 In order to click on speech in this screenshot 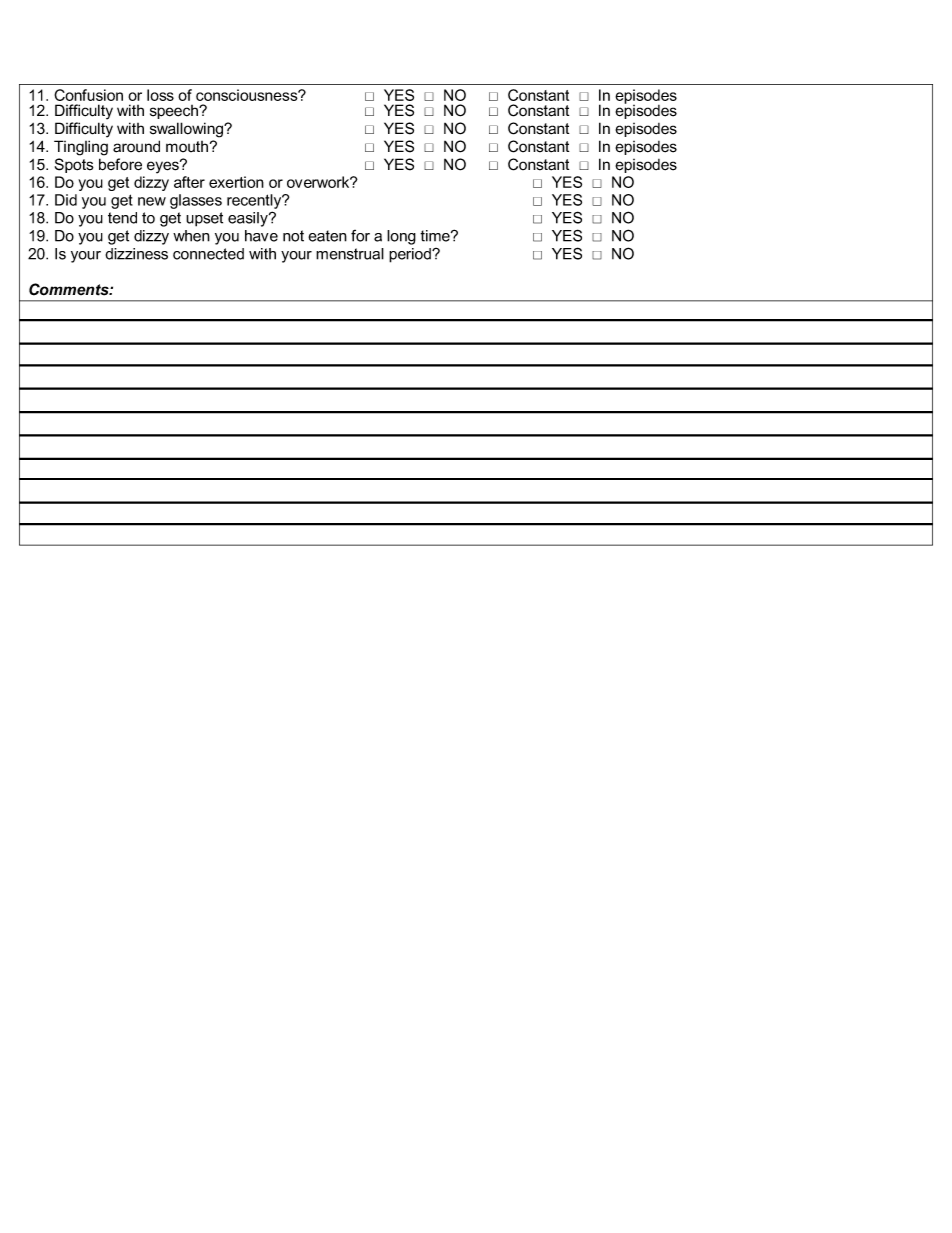, I will do `click(175, 112)`.
